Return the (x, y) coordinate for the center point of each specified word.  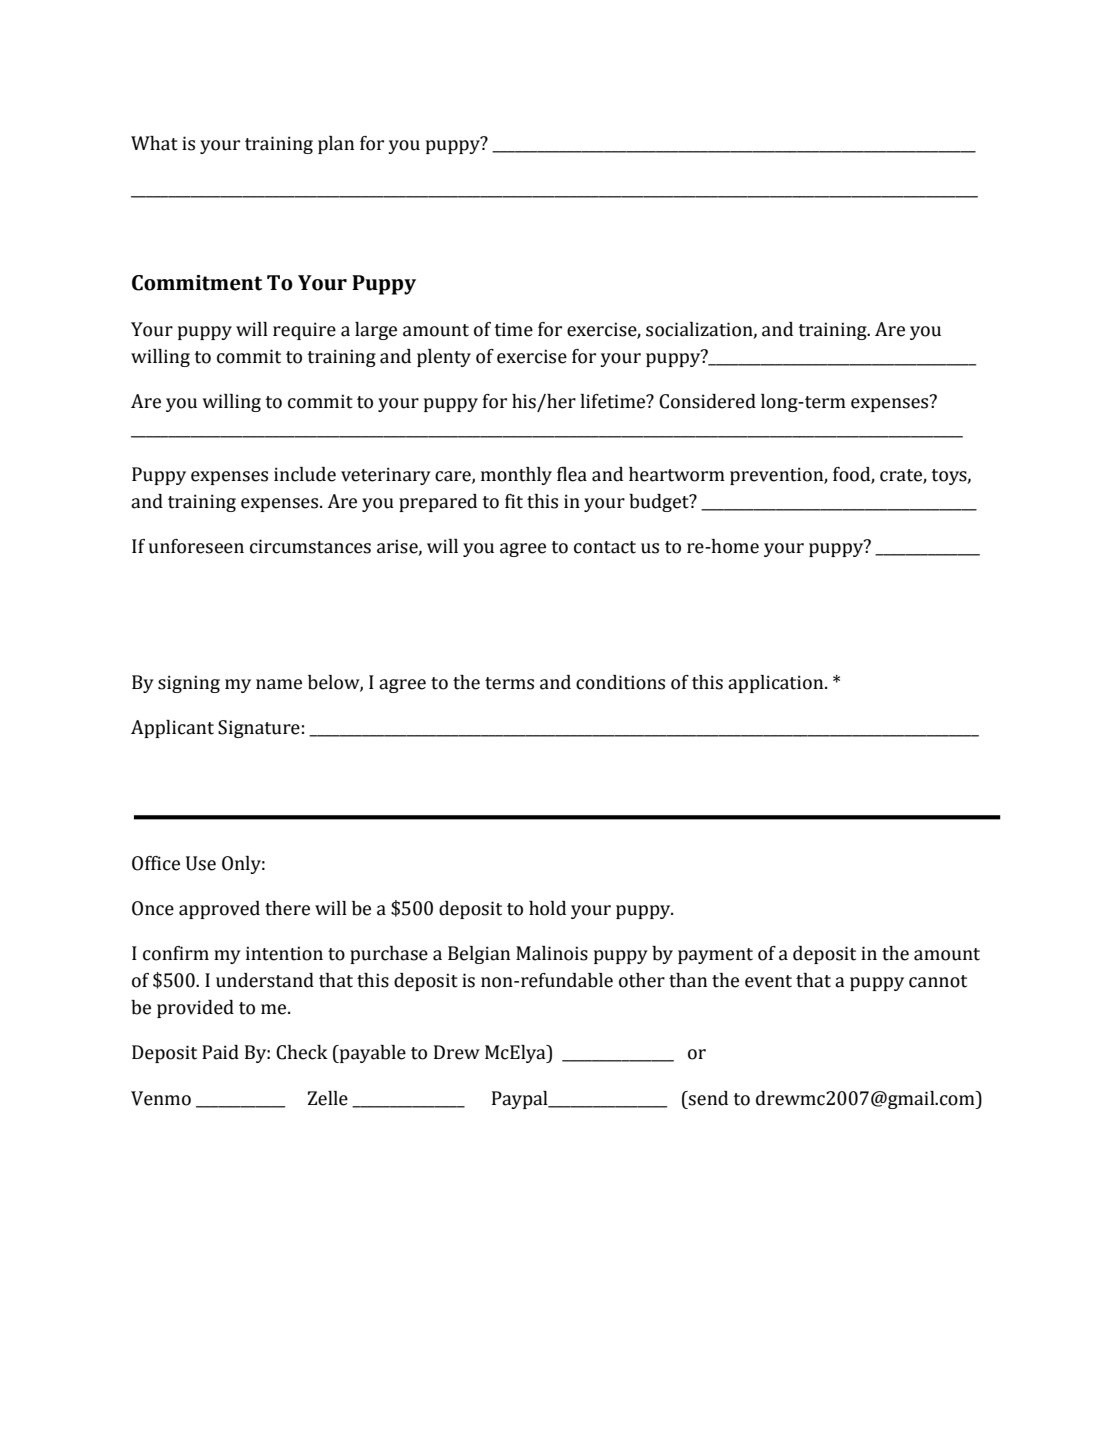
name (279, 684)
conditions (620, 682)
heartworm (677, 474)
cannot (938, 981)
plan (336, 145)
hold (547, 908)
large (376, 331)
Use (201, 863)
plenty (444, 358)
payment (715, 956)
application (777, 684)
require (304, 331)
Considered (707, 401)
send (707, 1098)
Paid (220, 1052)
